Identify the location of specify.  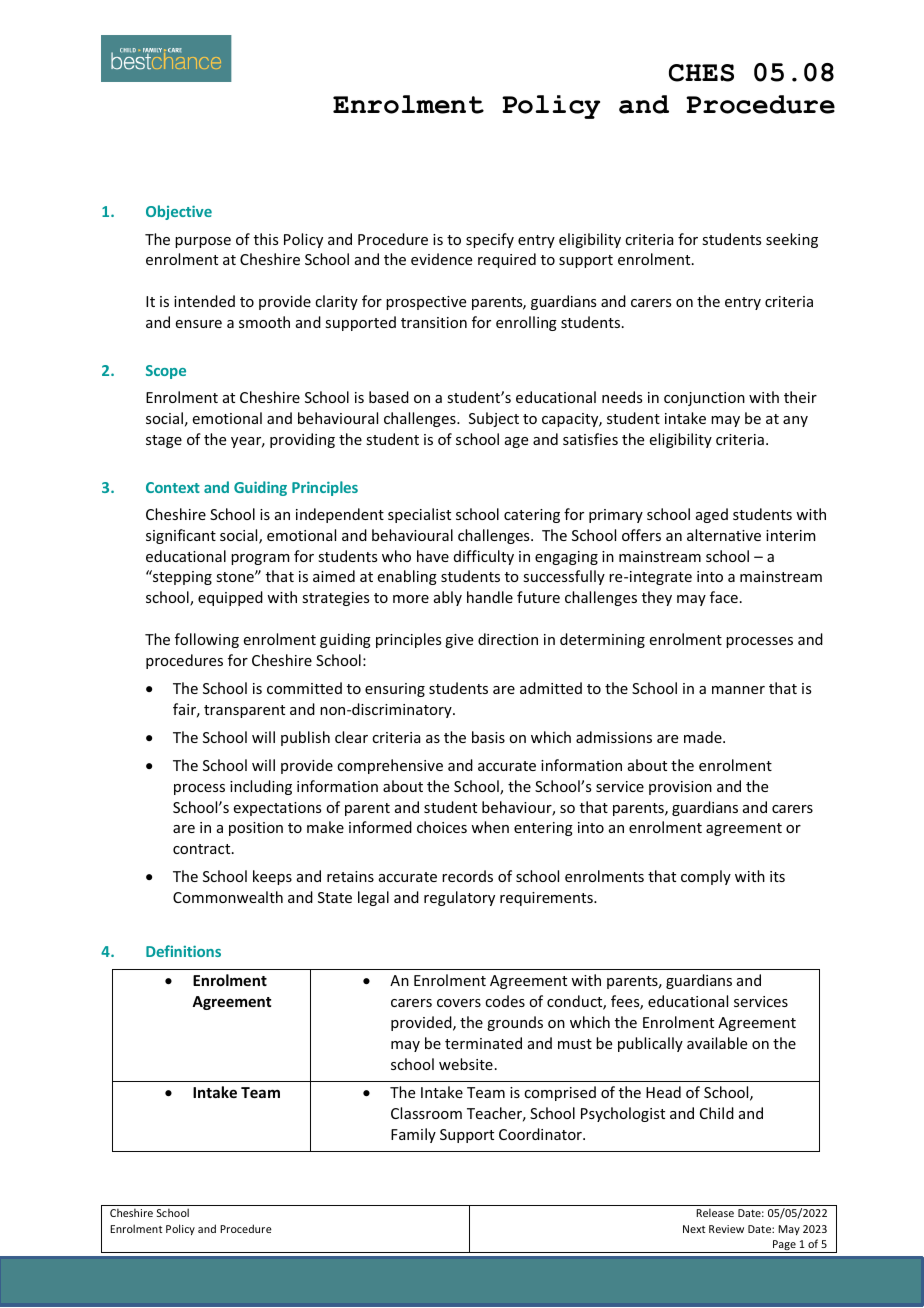
(490, 240).
